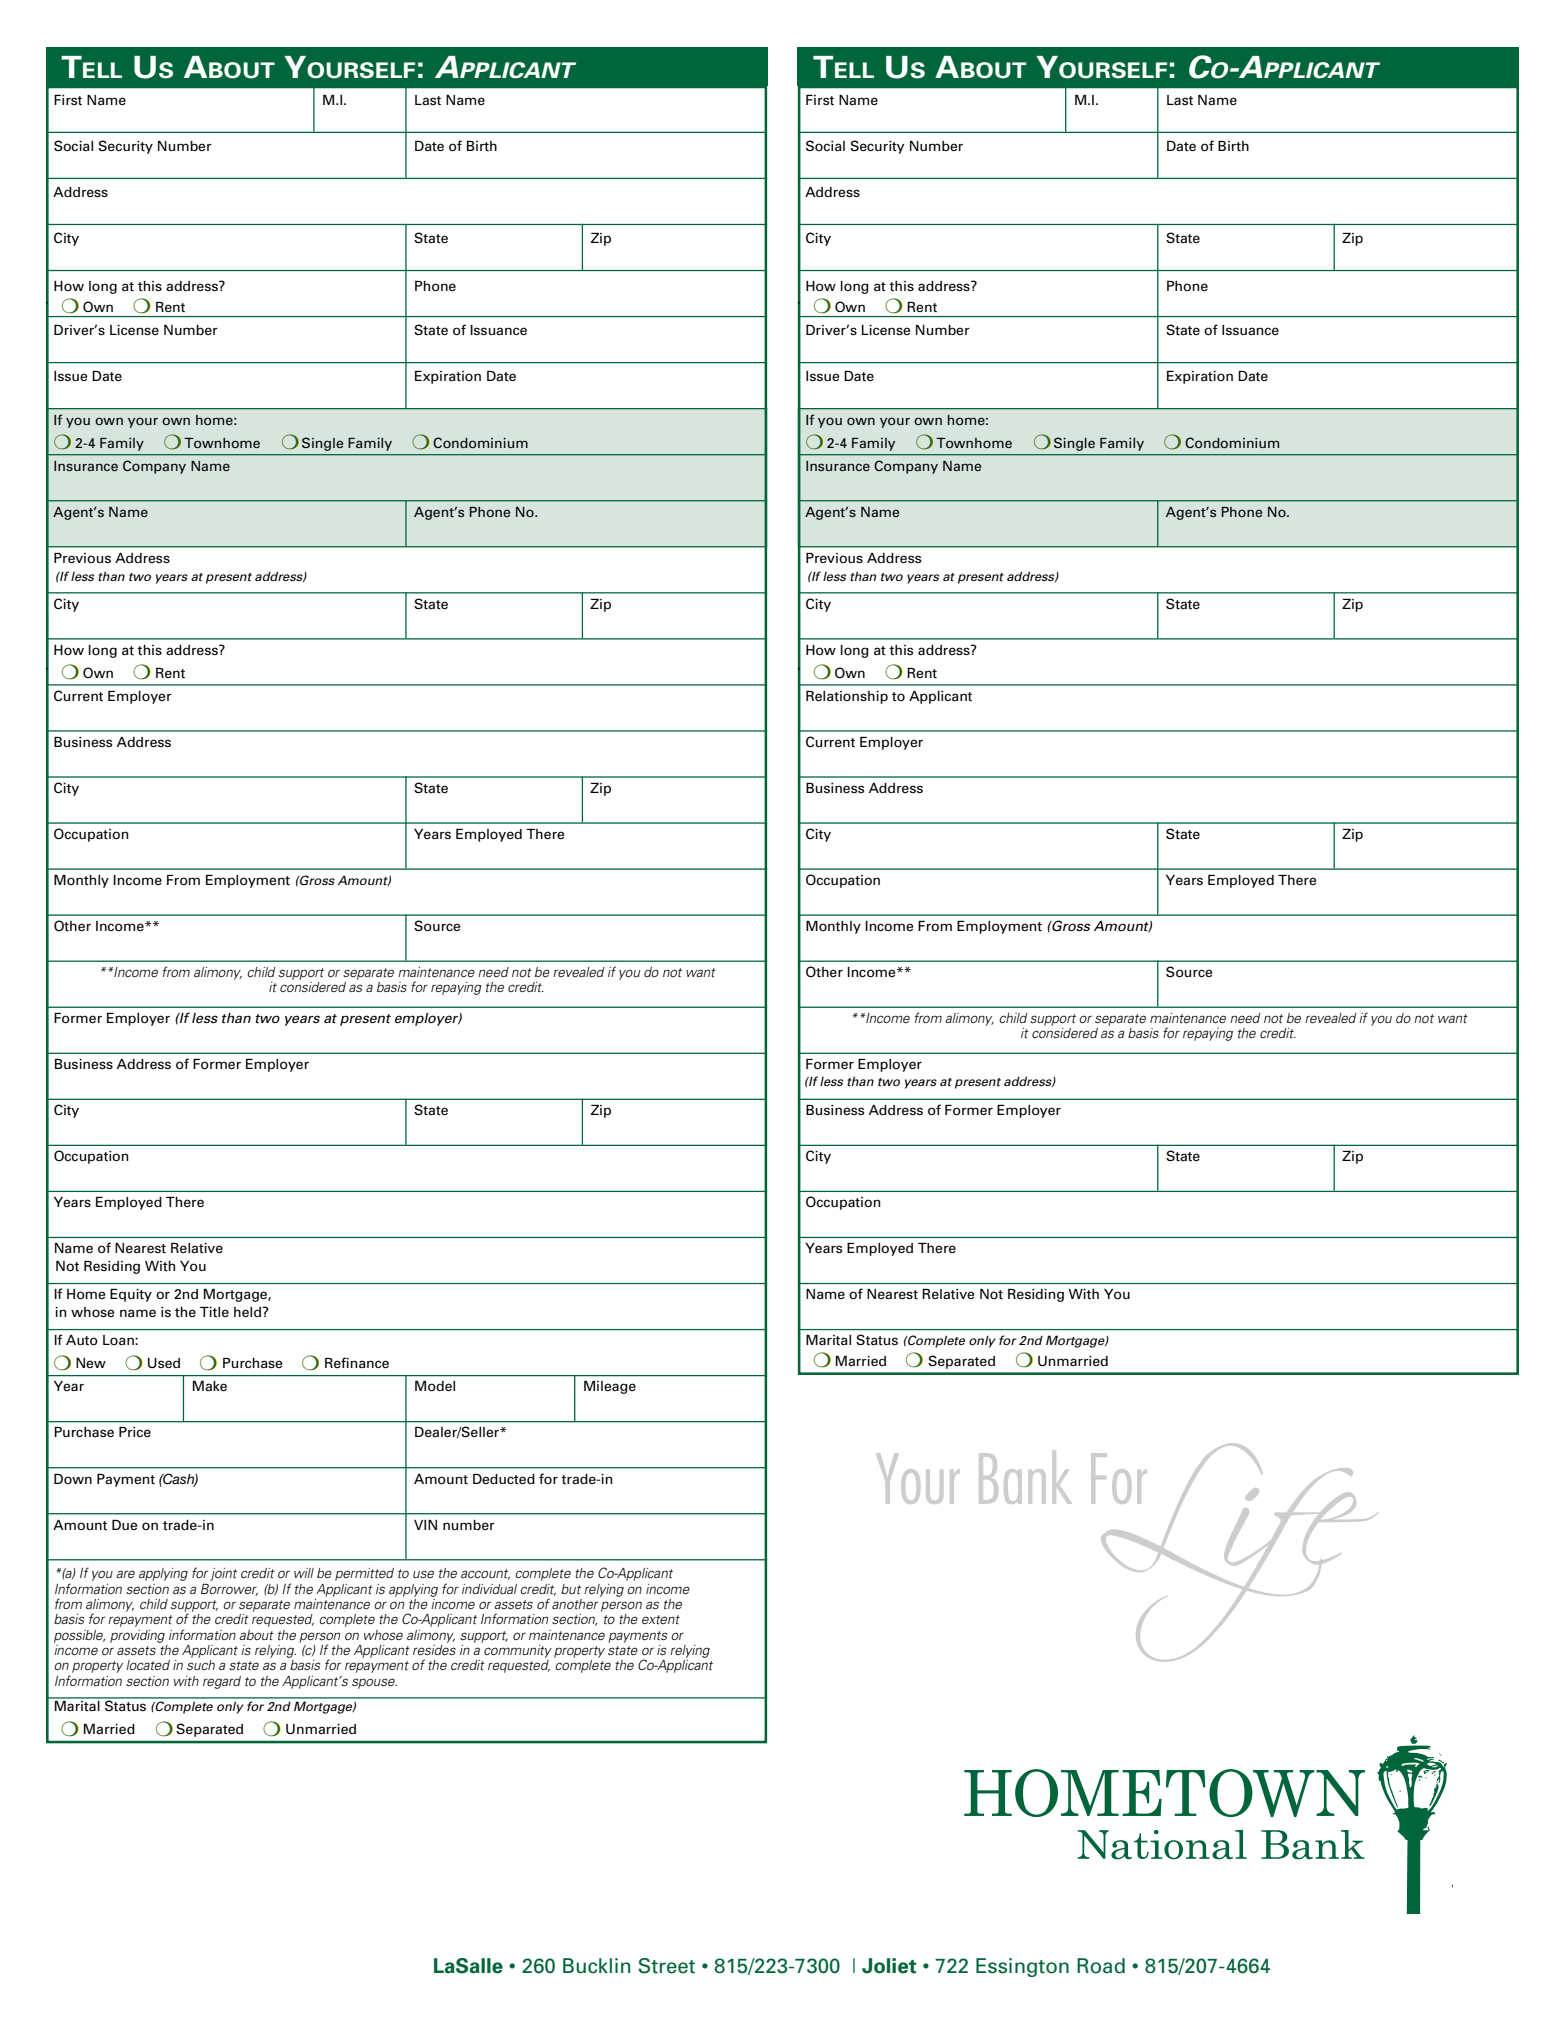 The height and width of the screenshot is (2026, 1565). What do you see at coordinates (124, 1525) in the screenshot?
I see `Due` at bounding box center [124, 1525].
